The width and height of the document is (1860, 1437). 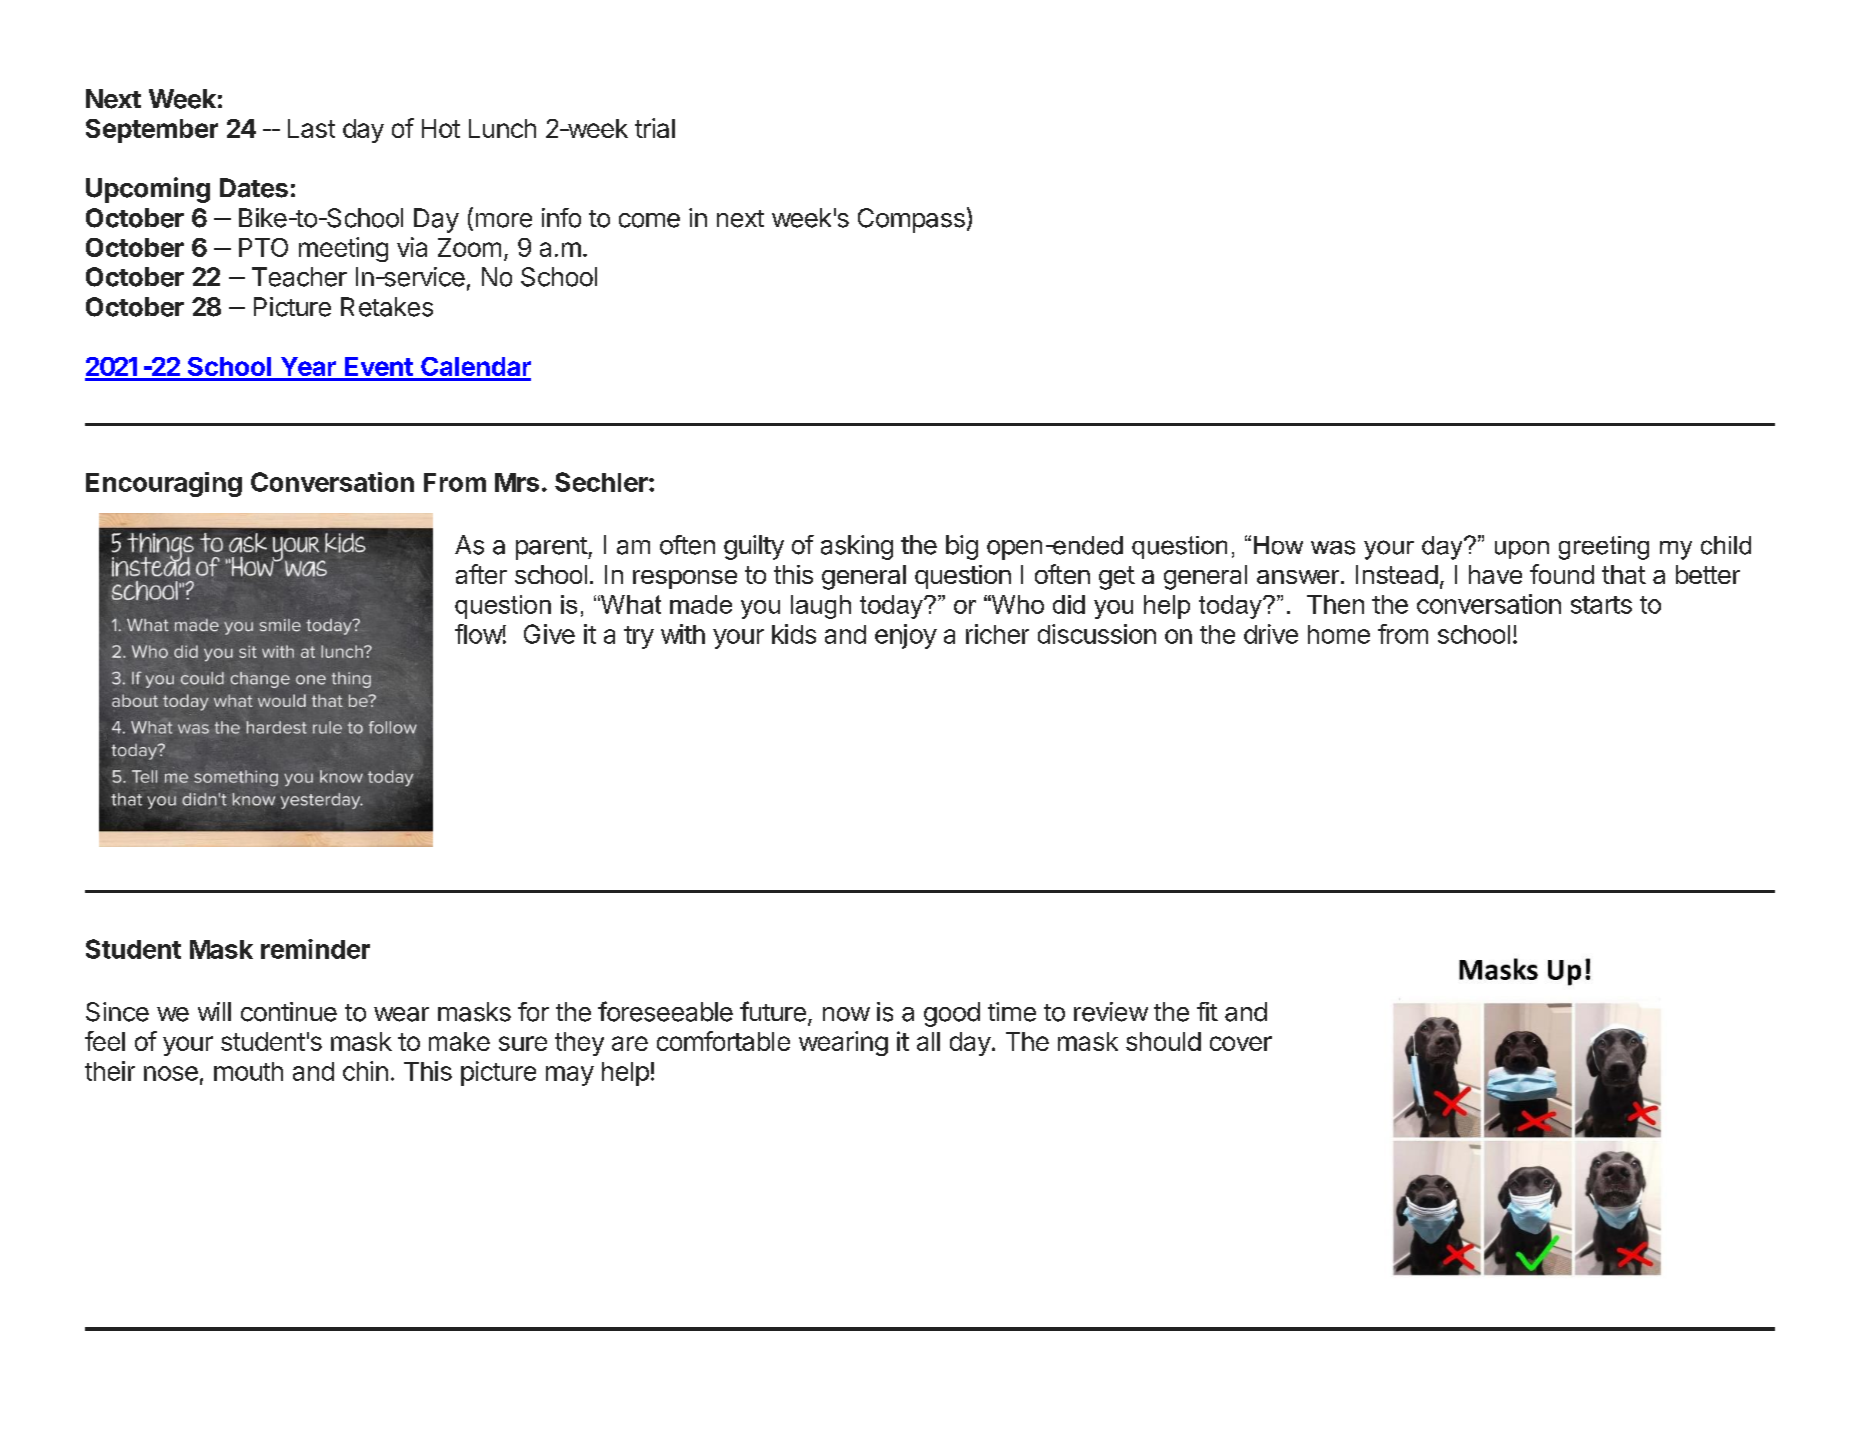 What do you see at coordinates (311, 128) in the document?
I see `Last` at bounding box center [311, 128].
